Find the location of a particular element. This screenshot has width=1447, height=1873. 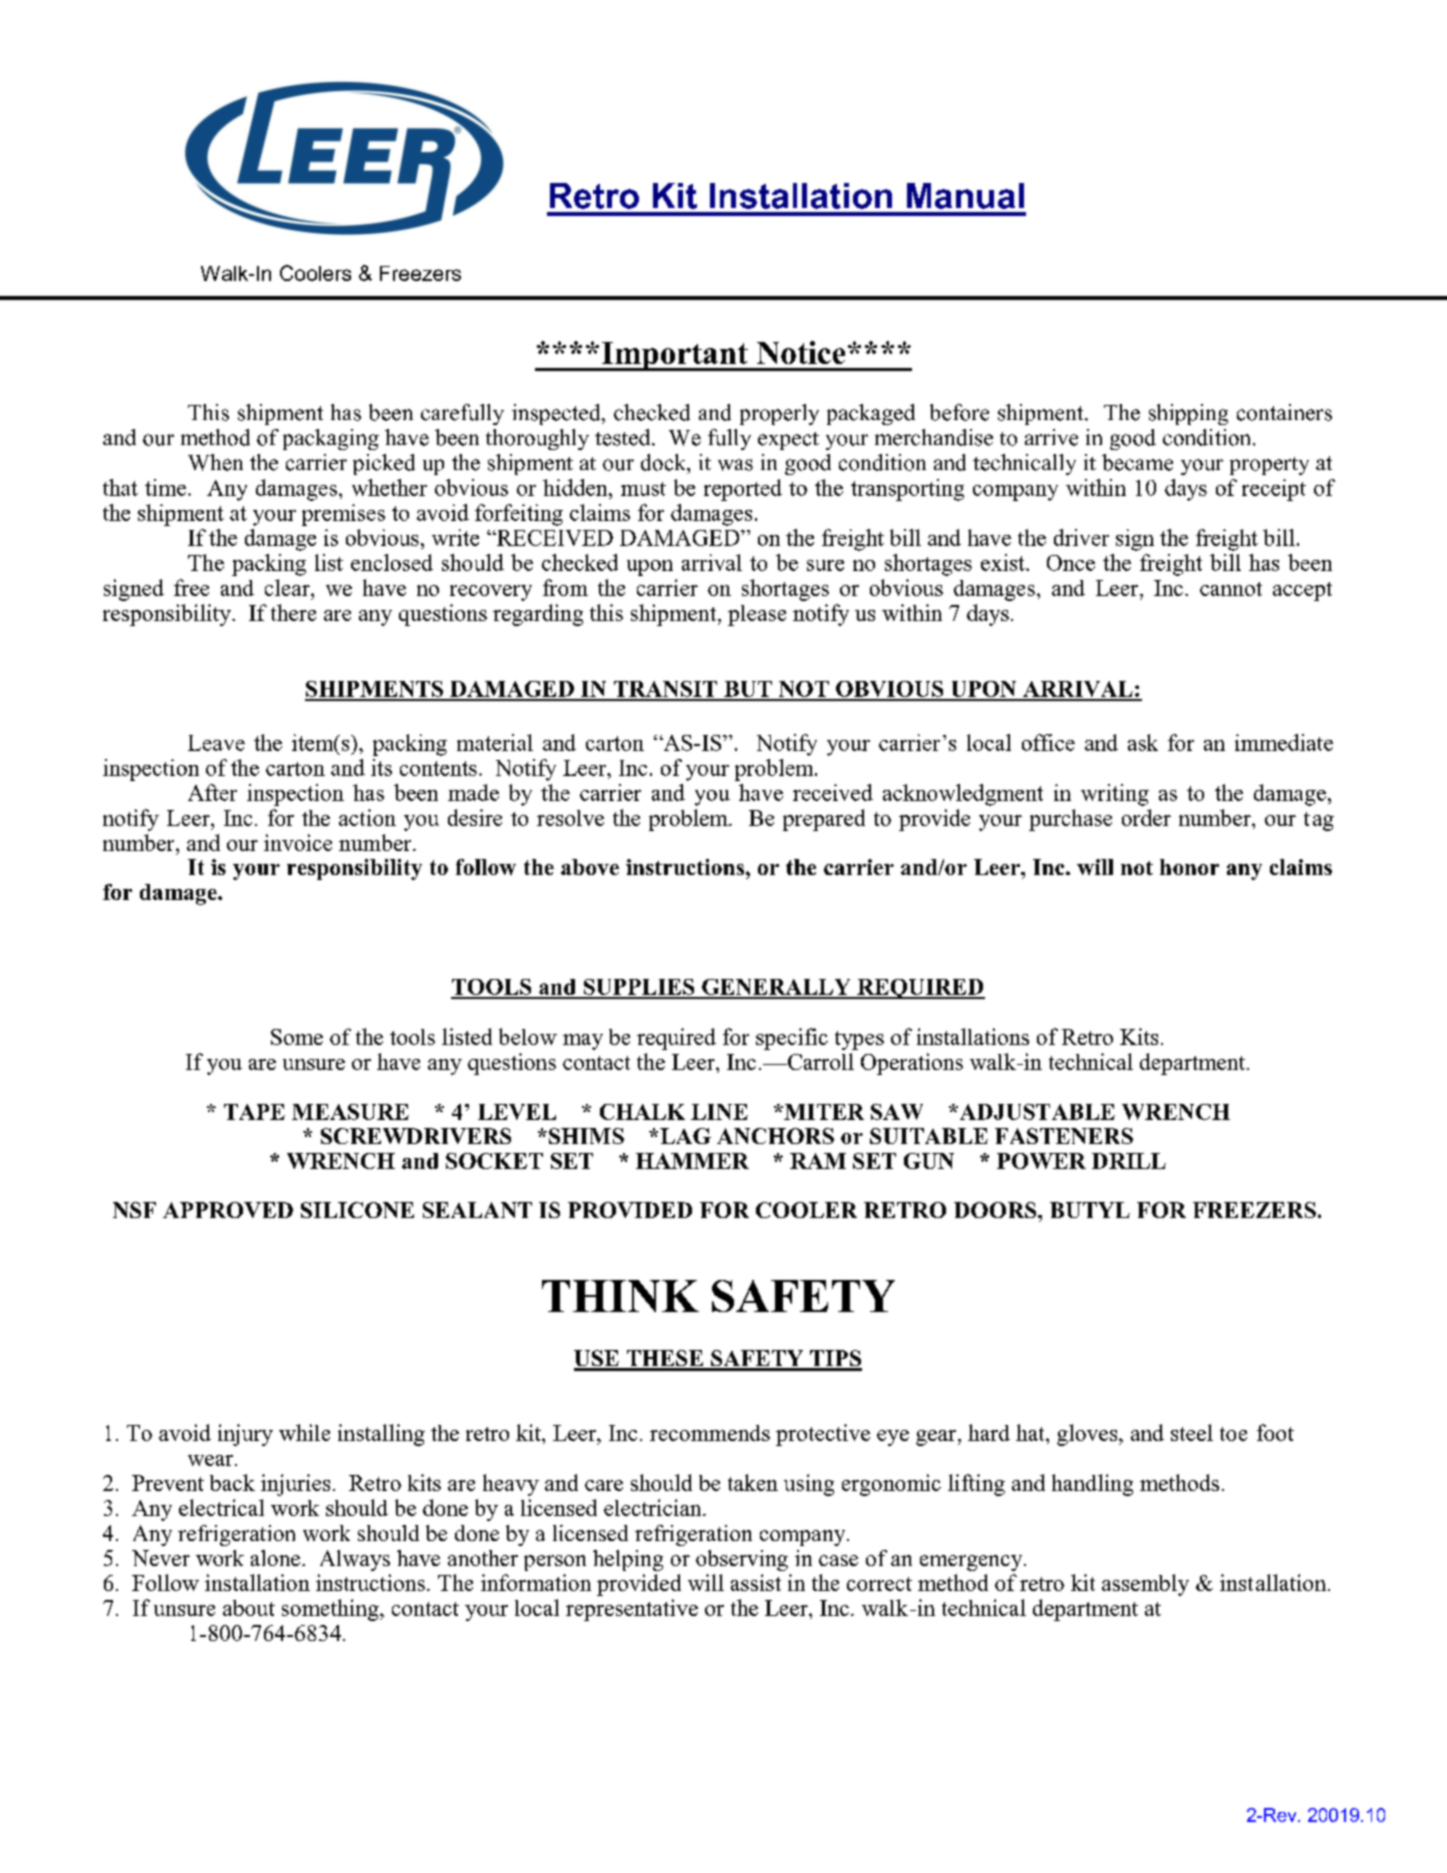

please is located at coordinates (757, 615).
